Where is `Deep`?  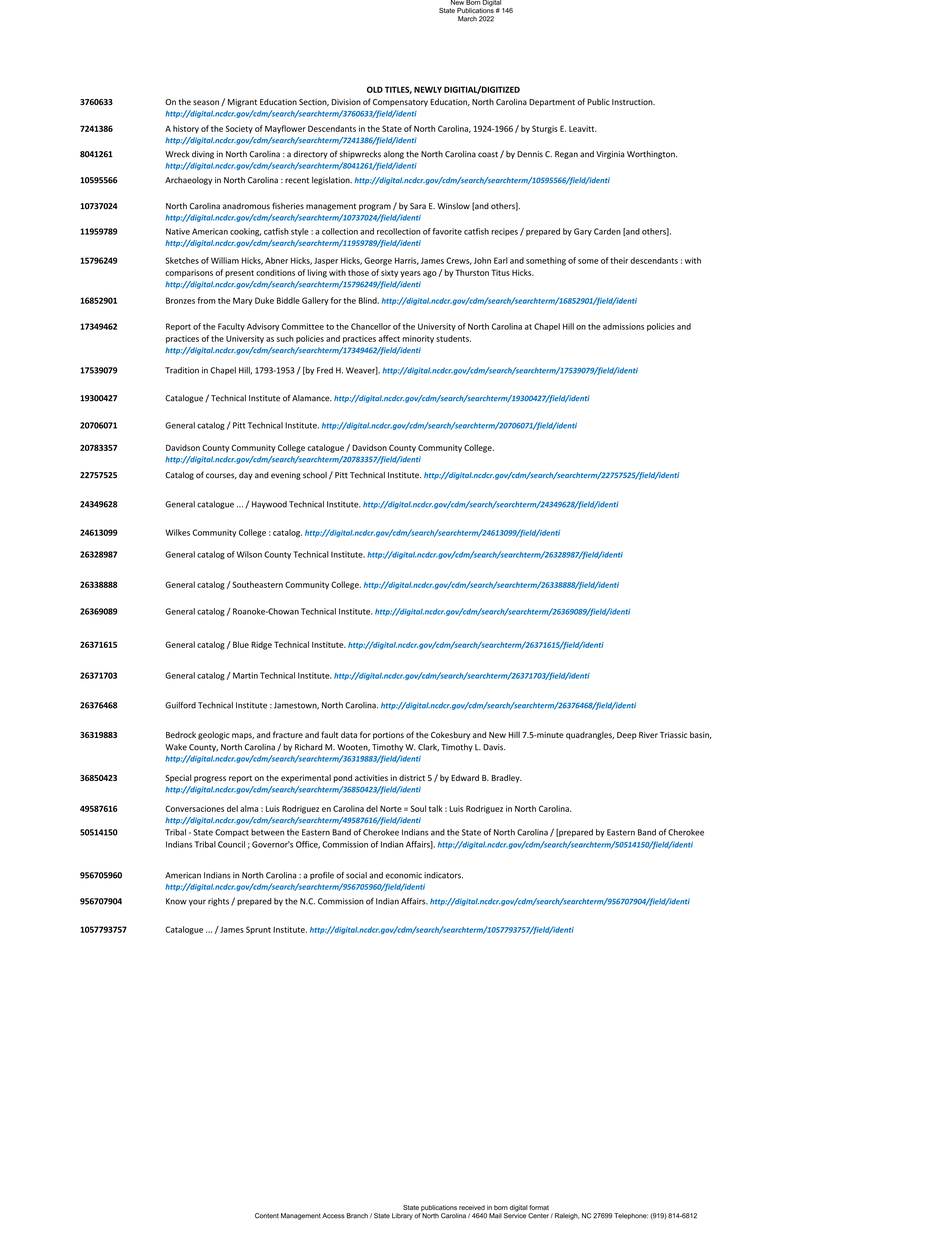
Deep is located at coordinates (627, 736).
